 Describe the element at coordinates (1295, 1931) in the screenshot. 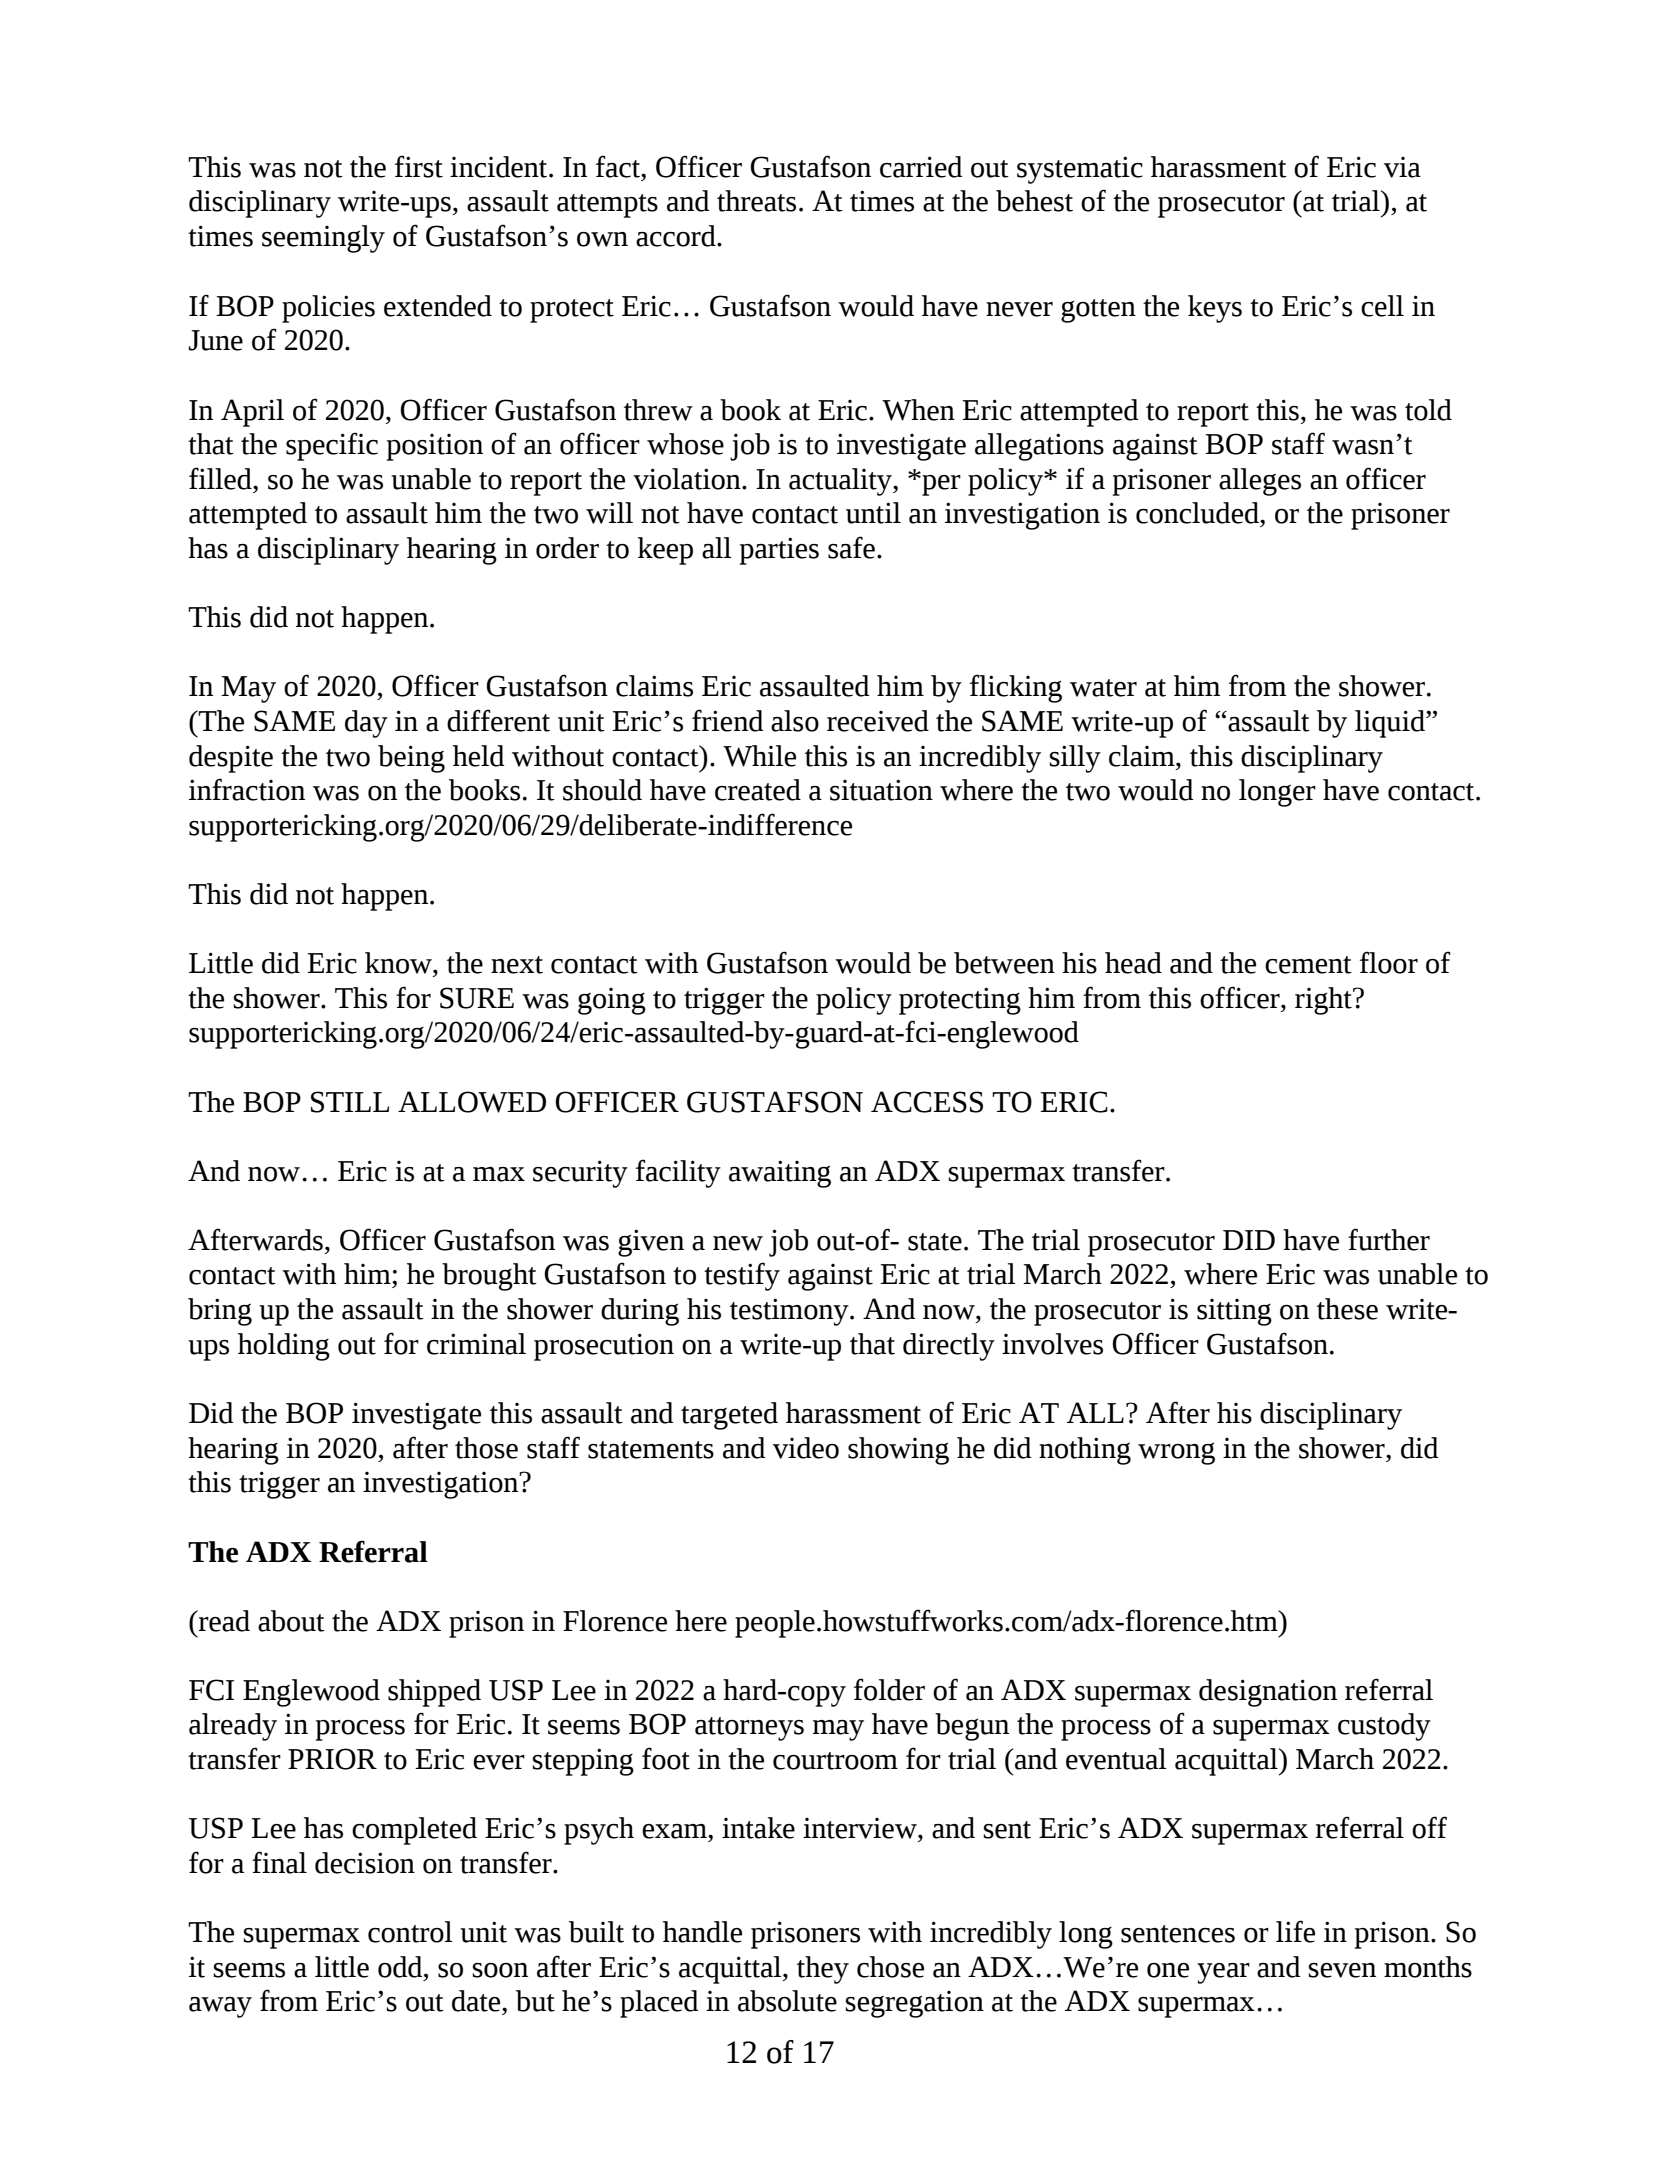

I see `life` at that location.
